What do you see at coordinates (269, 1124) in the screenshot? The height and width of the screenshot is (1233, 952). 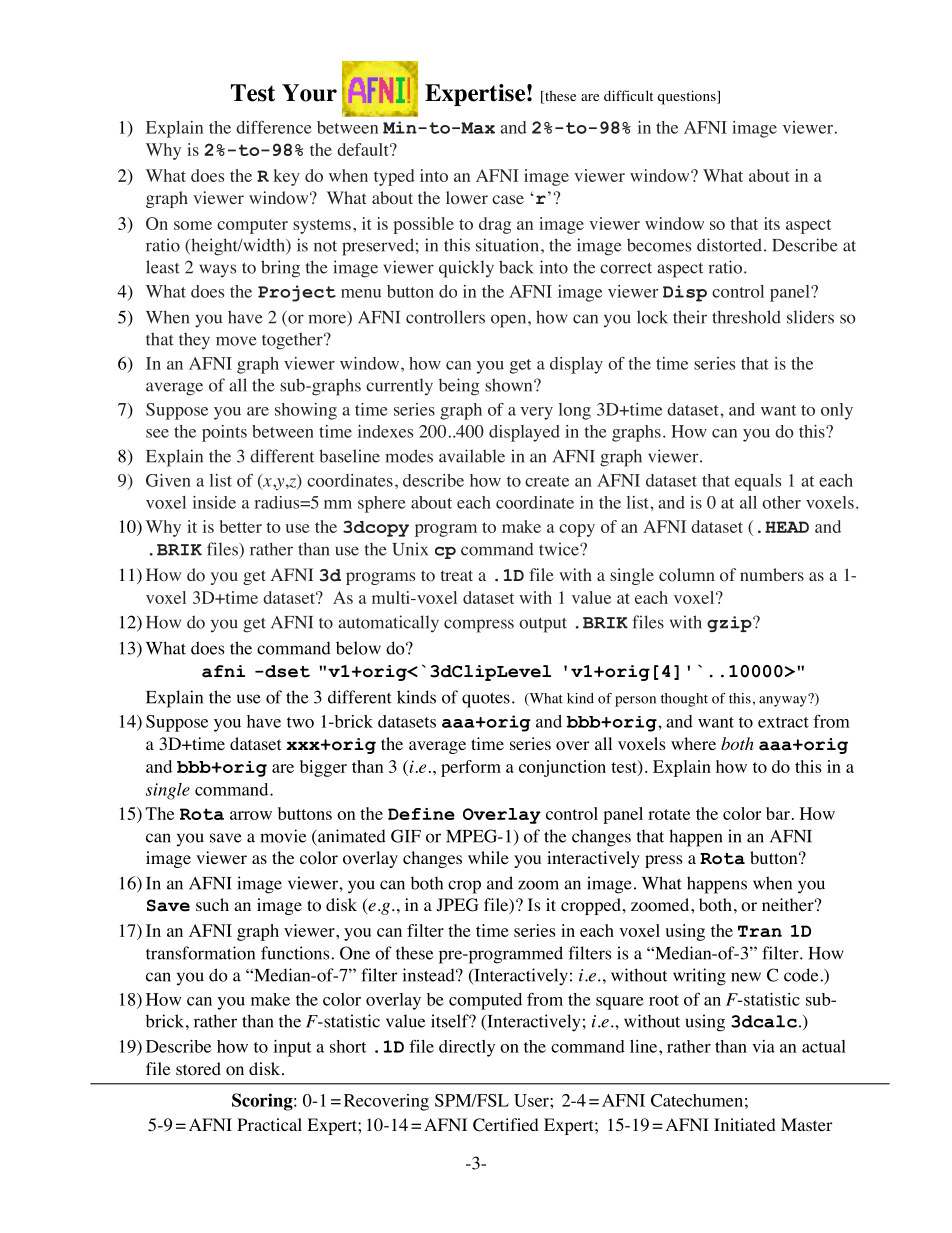 I see `Practical` at bounding box center [269, 1124].
